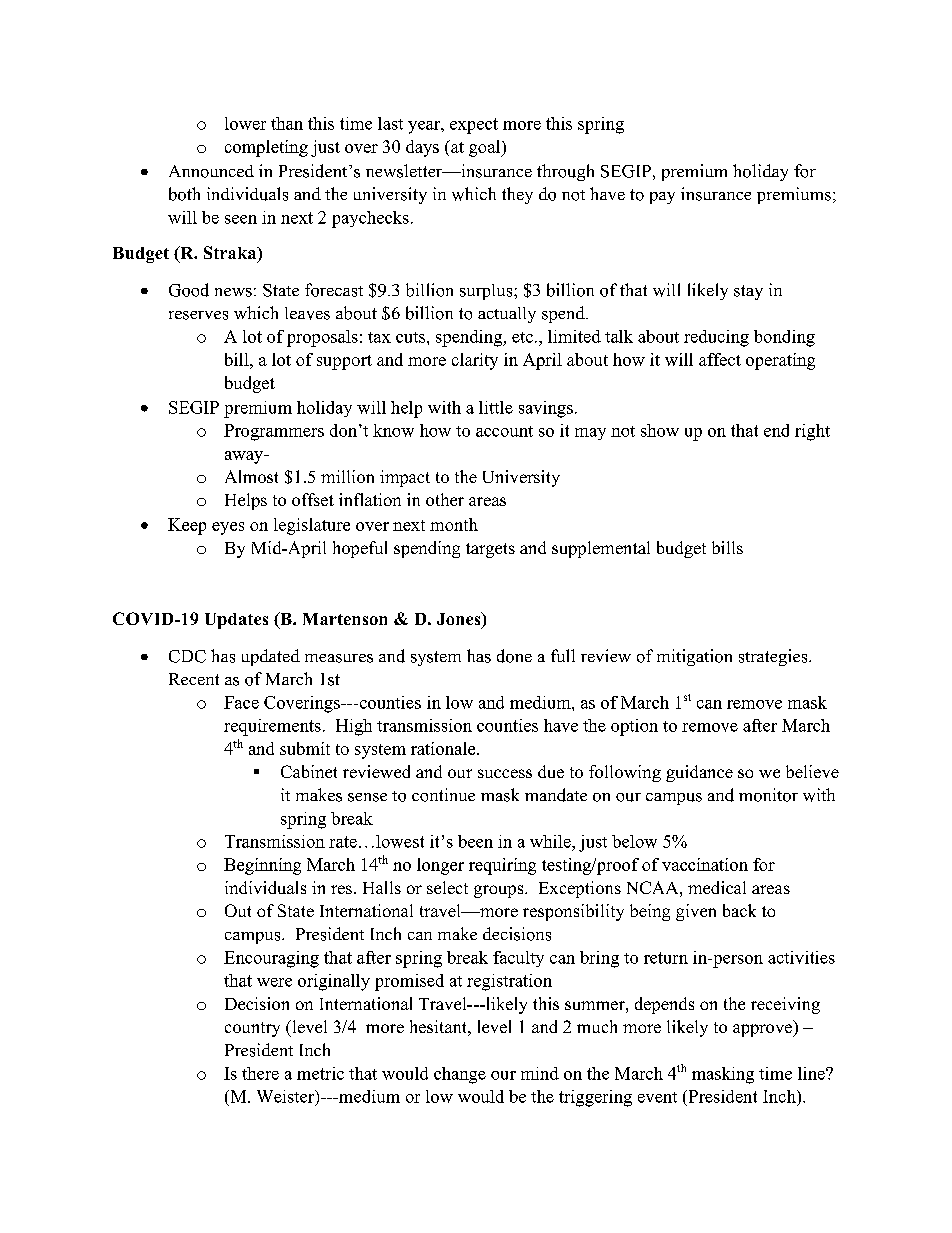 The width and height of the screenshot is (952, 1233). I want to click on goal, so click(486, 148).
